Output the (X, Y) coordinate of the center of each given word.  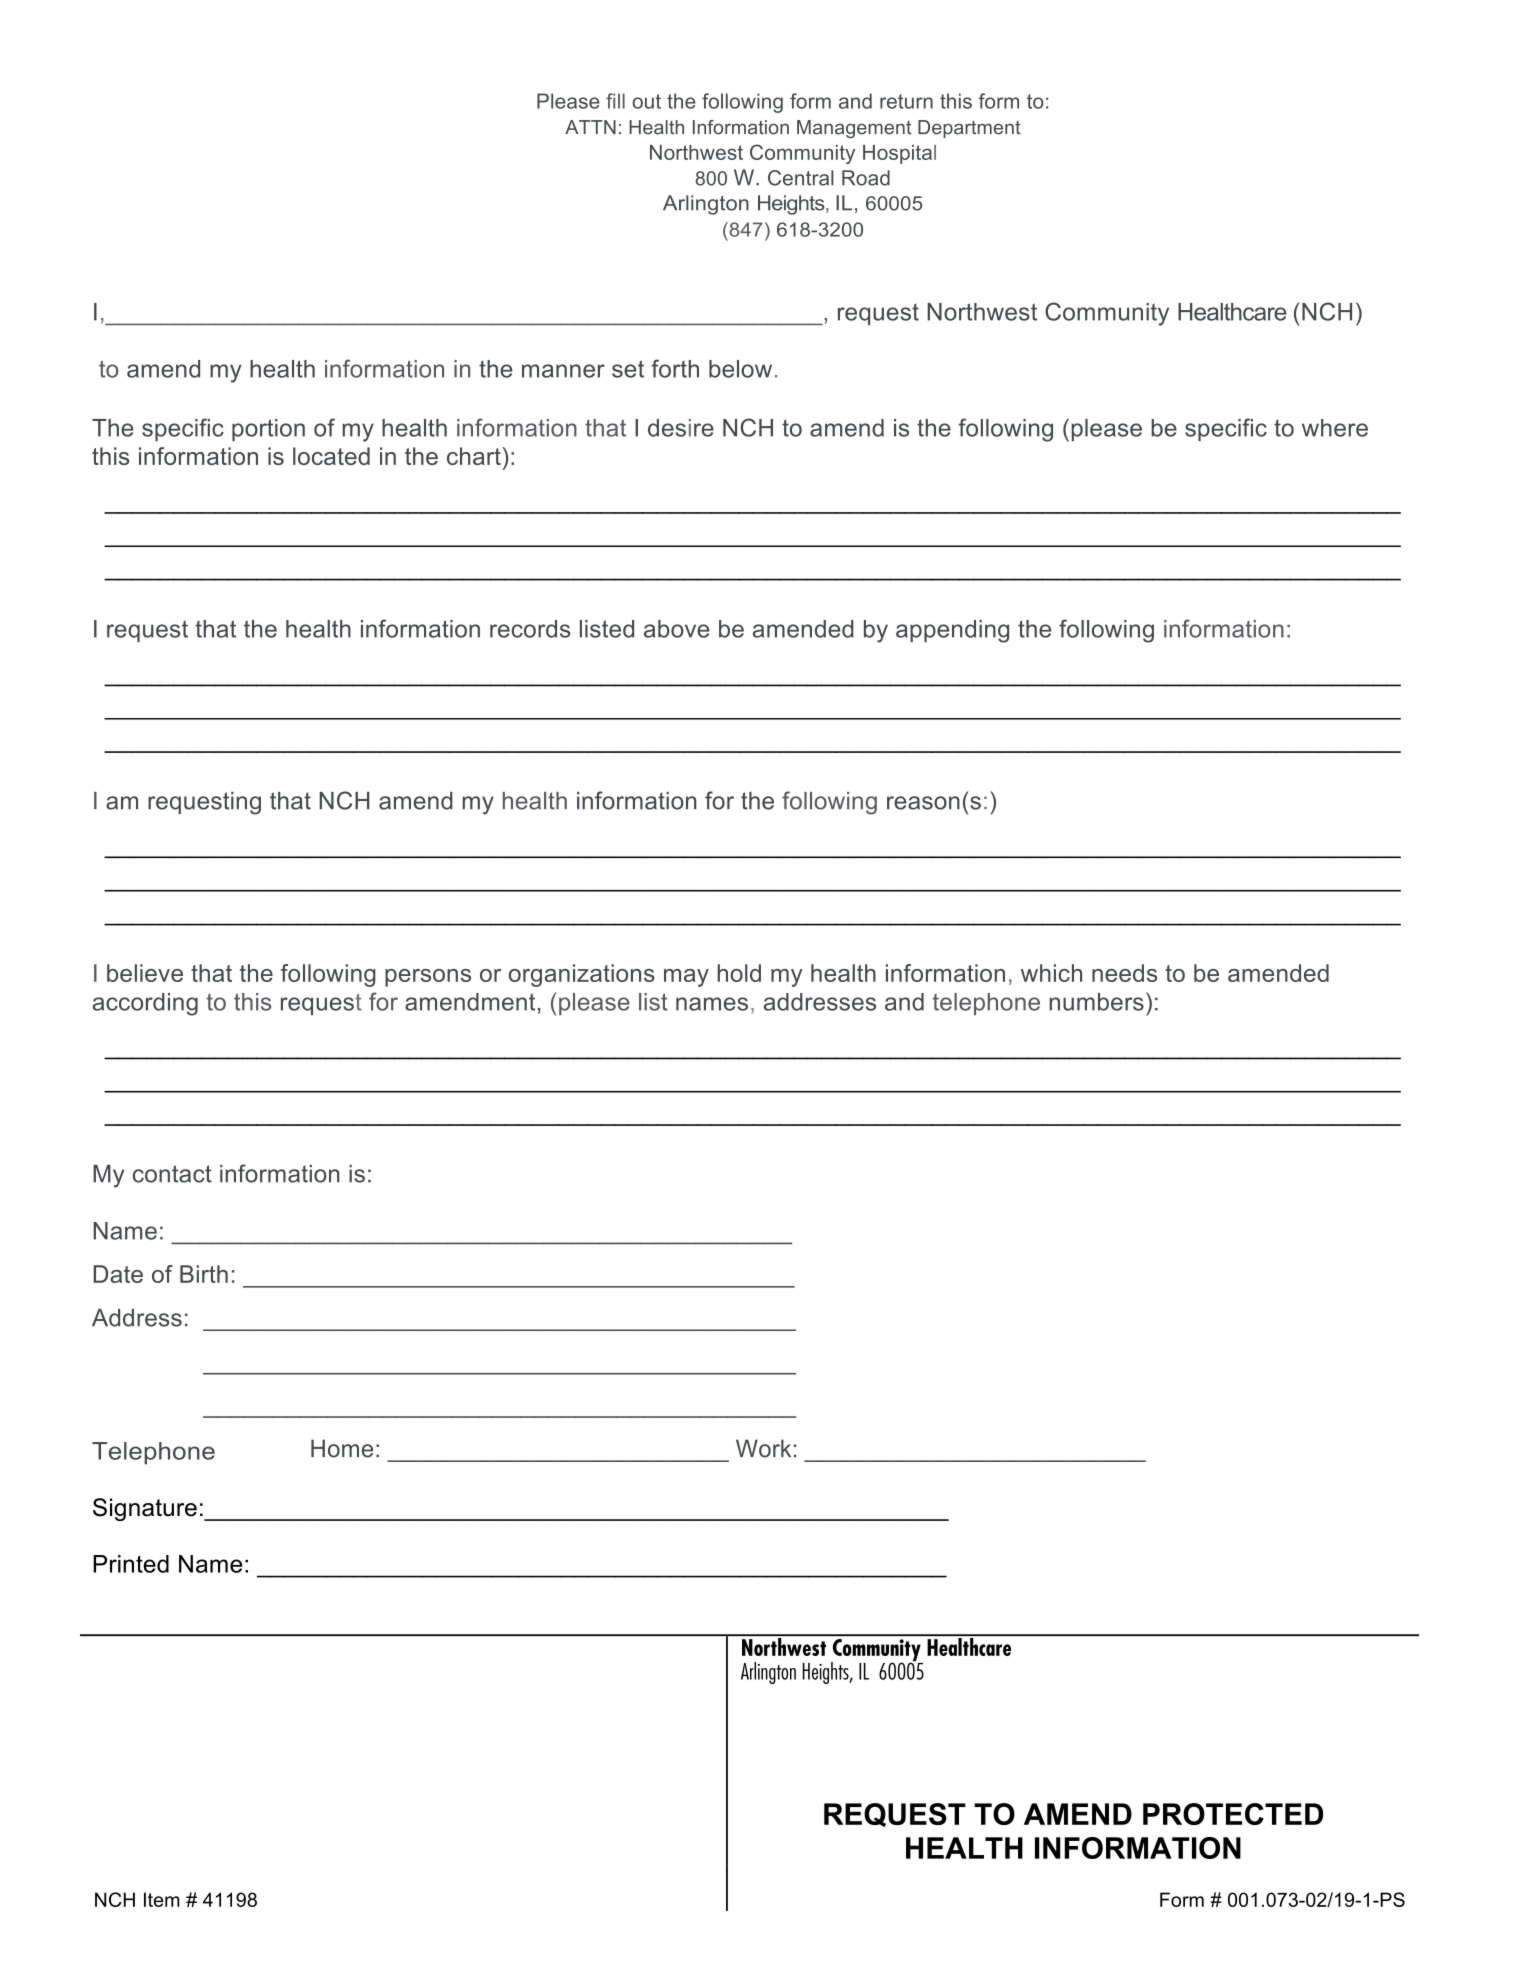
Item (162, 1899)
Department (969, 129)
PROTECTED (1233, 1814)
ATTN (590, 127)
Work (763, 1448)
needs (1124, 973)
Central (801, 178)
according (145, 1004)
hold (739, 973)
